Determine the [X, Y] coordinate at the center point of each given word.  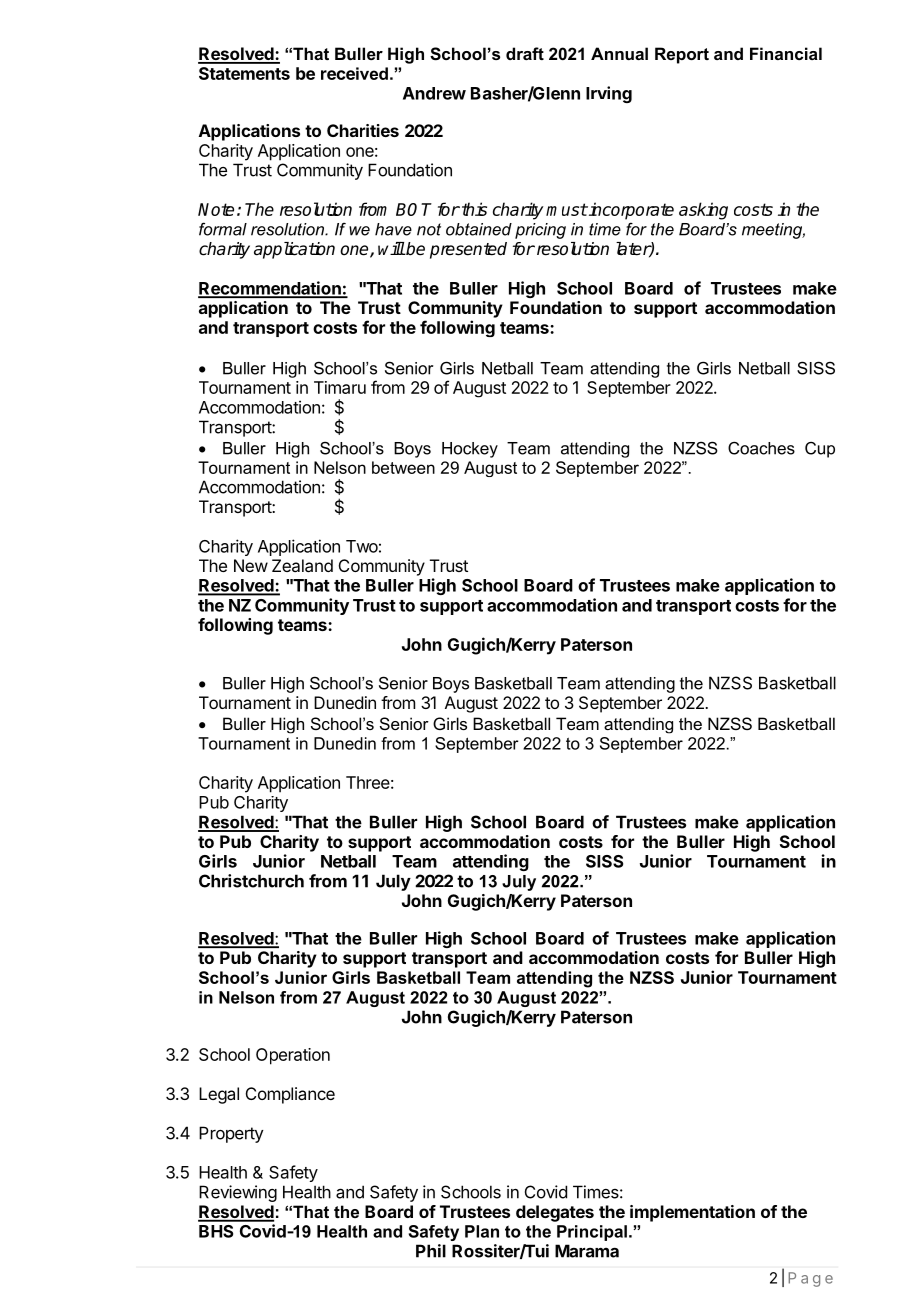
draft [525, 53]
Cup [820, 450]
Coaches [761, 448]
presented [468, 250]
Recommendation [270, 289]
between [403, 467]
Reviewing [238, 1193]
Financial [786, 53]
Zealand [302, 565]
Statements [244, 73]
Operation [293, 1056]
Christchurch [251, 881]
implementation [692, 1213]
